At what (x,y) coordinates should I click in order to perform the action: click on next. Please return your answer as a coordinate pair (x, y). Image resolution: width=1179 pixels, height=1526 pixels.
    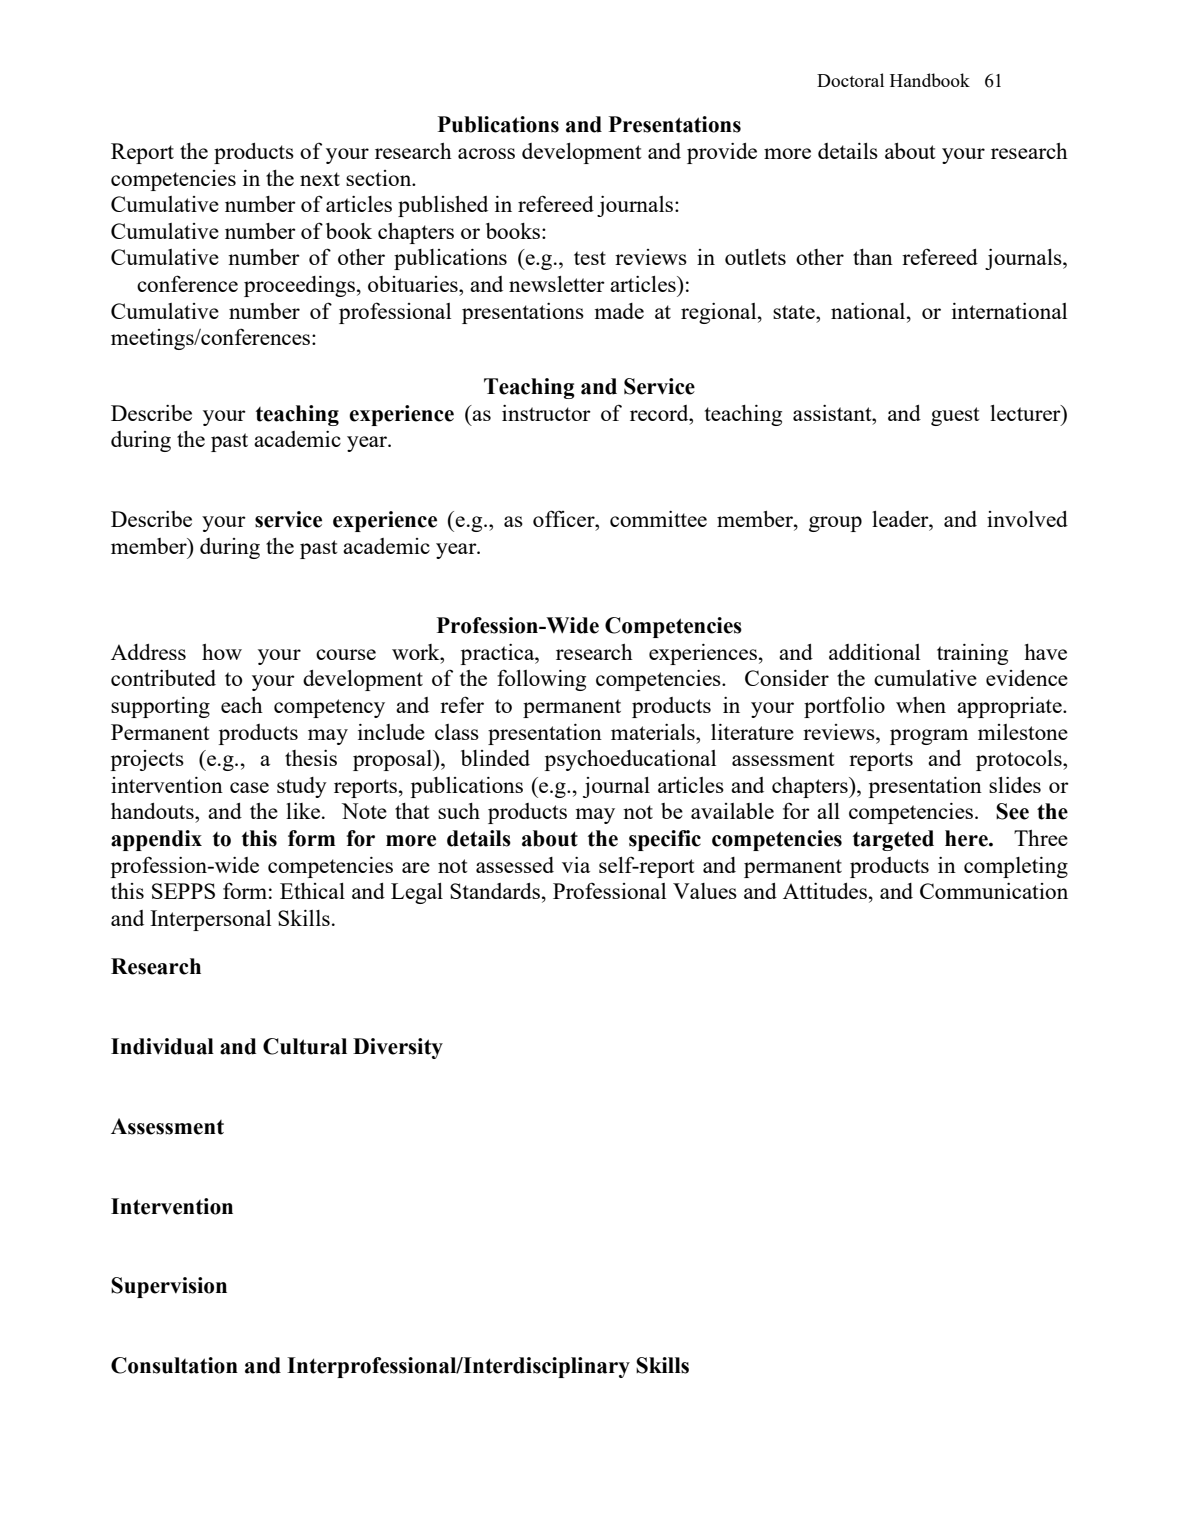
    Looking at the image, I should click on (320, 179).
